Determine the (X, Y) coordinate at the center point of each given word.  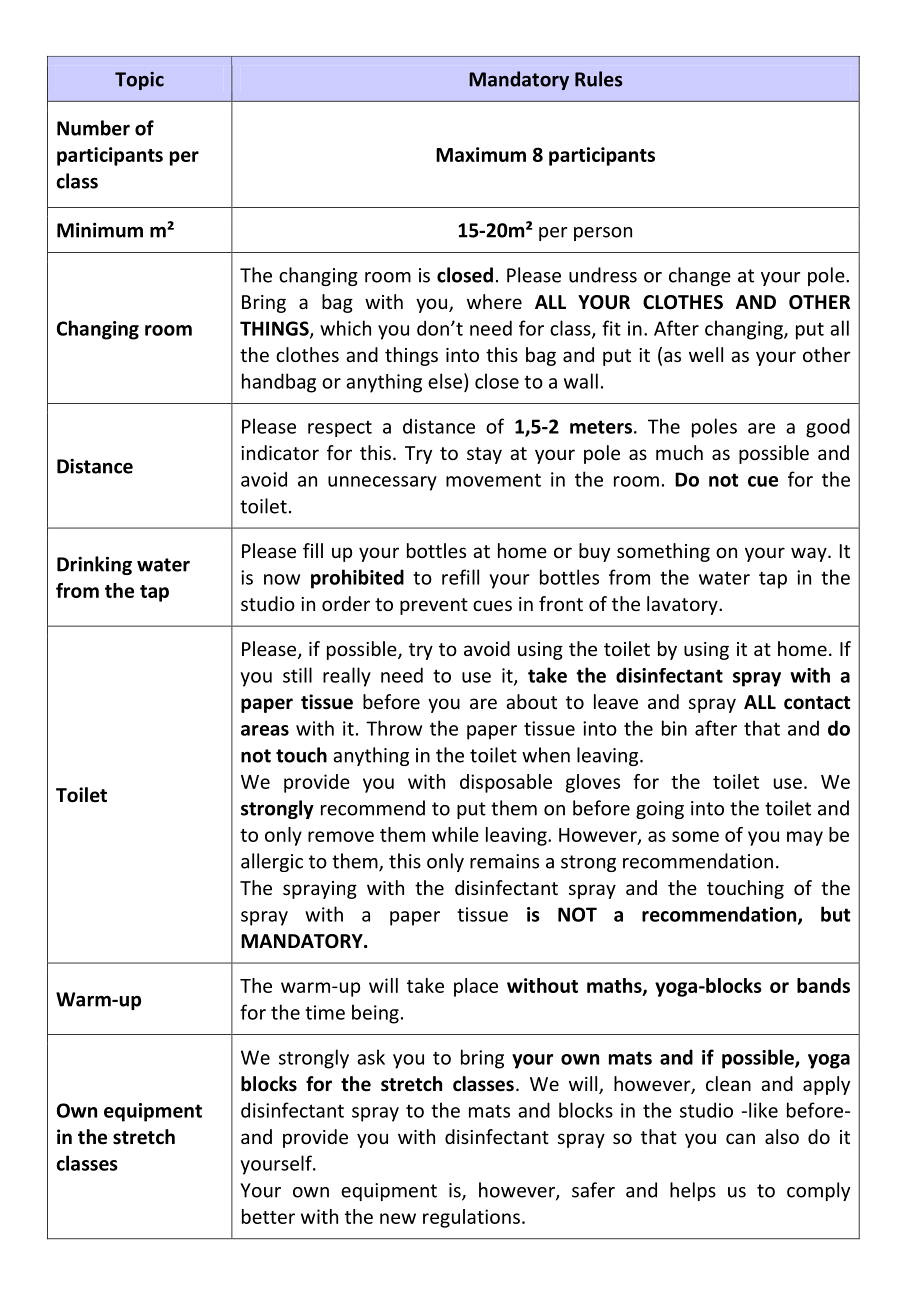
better (268, 1216)
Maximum (481, 154)
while (455, 834)
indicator (280, 452)
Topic (139, 81)
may (805, 838)
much (679, 452)
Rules (599, 79)
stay (484, 455)
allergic (272, 862)
